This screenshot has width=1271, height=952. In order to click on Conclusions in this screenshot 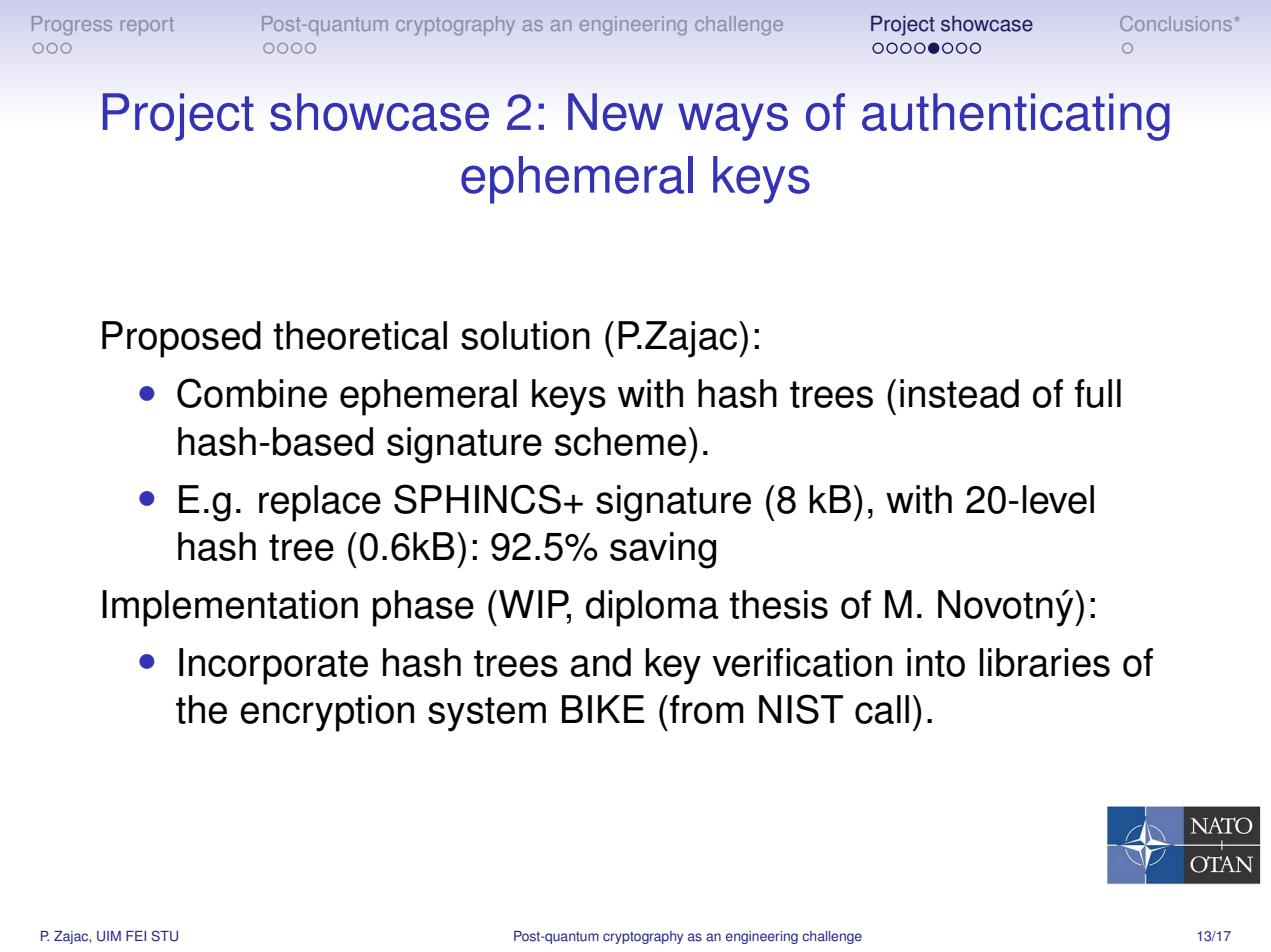, I will do `click(1177, 23)`.
